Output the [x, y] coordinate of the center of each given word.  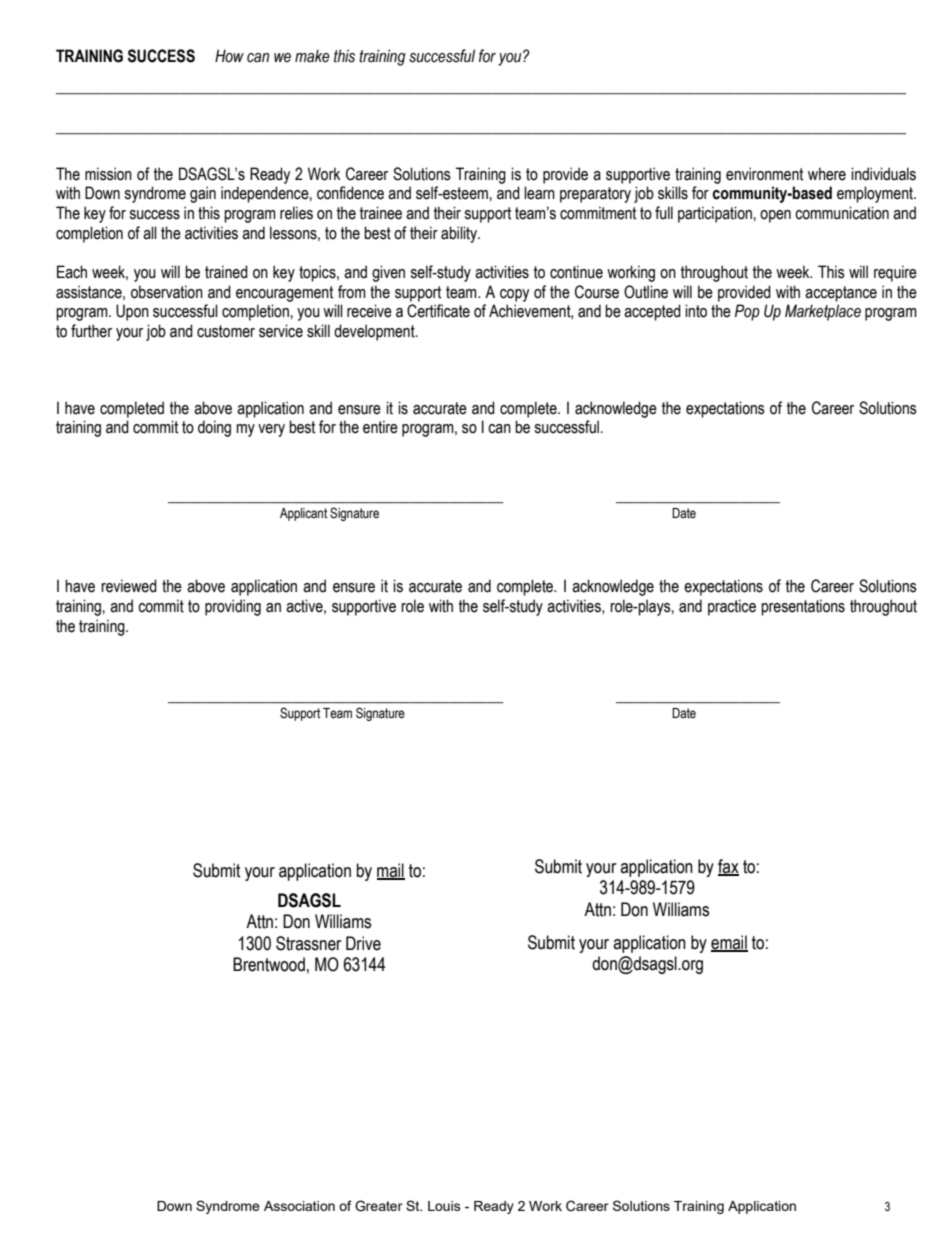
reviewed [129, 586]
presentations [803, 607]
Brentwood [269, 964]
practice [732, 607]
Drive [363, 943]
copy [514, 295]
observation [167, 292]
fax [728, 867]
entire [380, 427]
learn [539, 193]
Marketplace [823, 312]
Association [299, 1206]
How [229, 56]
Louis [444, 1206]
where [827, 174]
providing [233, 607]
